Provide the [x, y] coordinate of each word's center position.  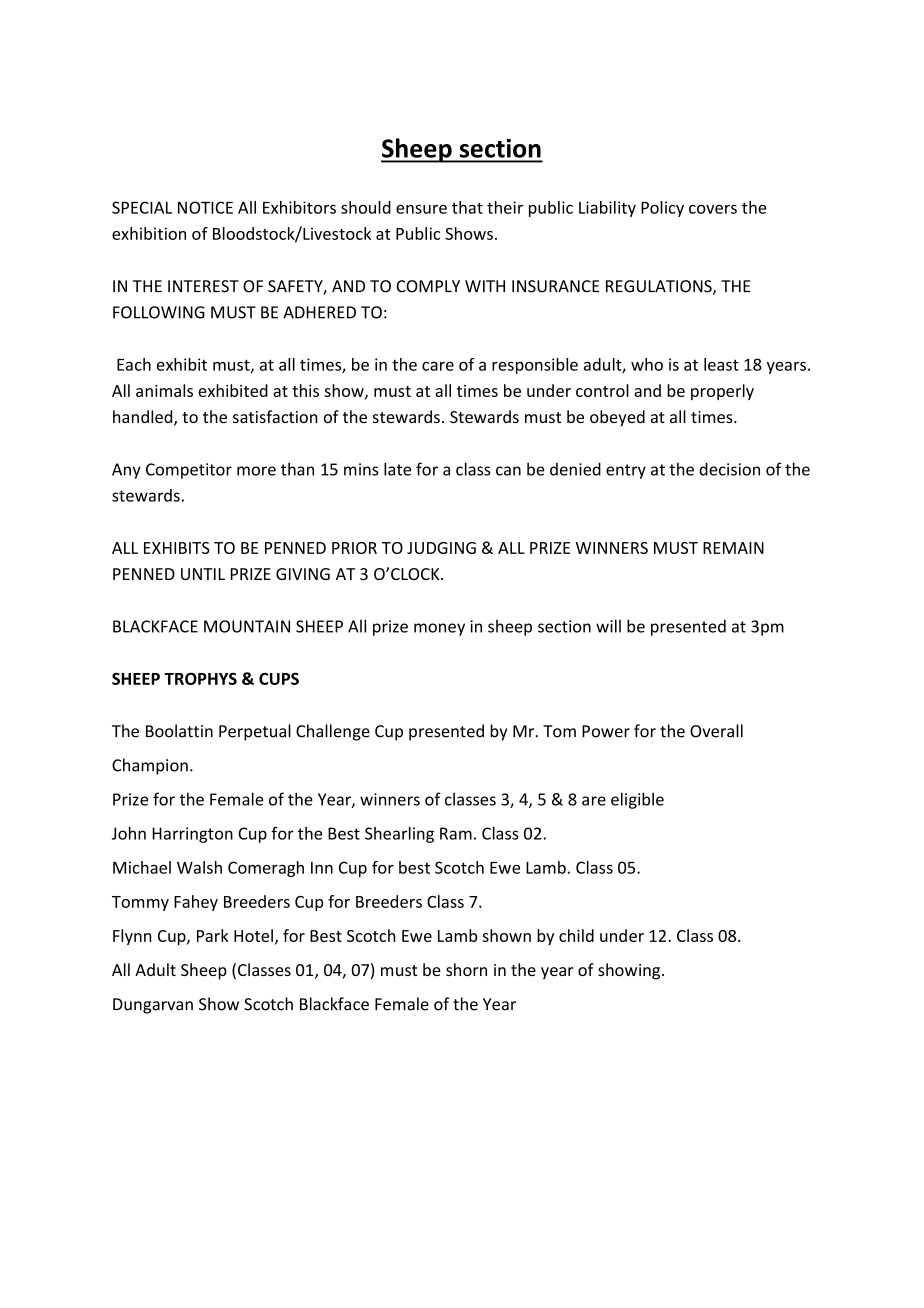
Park [213, 935]
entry [626, 471]
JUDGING [441, 548]
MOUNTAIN [247, 626]
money [439, 629]
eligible [637, 800]
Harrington [193, 835]
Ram [456, 833]
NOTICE [205, 207]
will [608, 626]
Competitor [189, 471]
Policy [662, 209]
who [647, 364]
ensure [421, 209]
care [438, 366]
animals [164, 390]
